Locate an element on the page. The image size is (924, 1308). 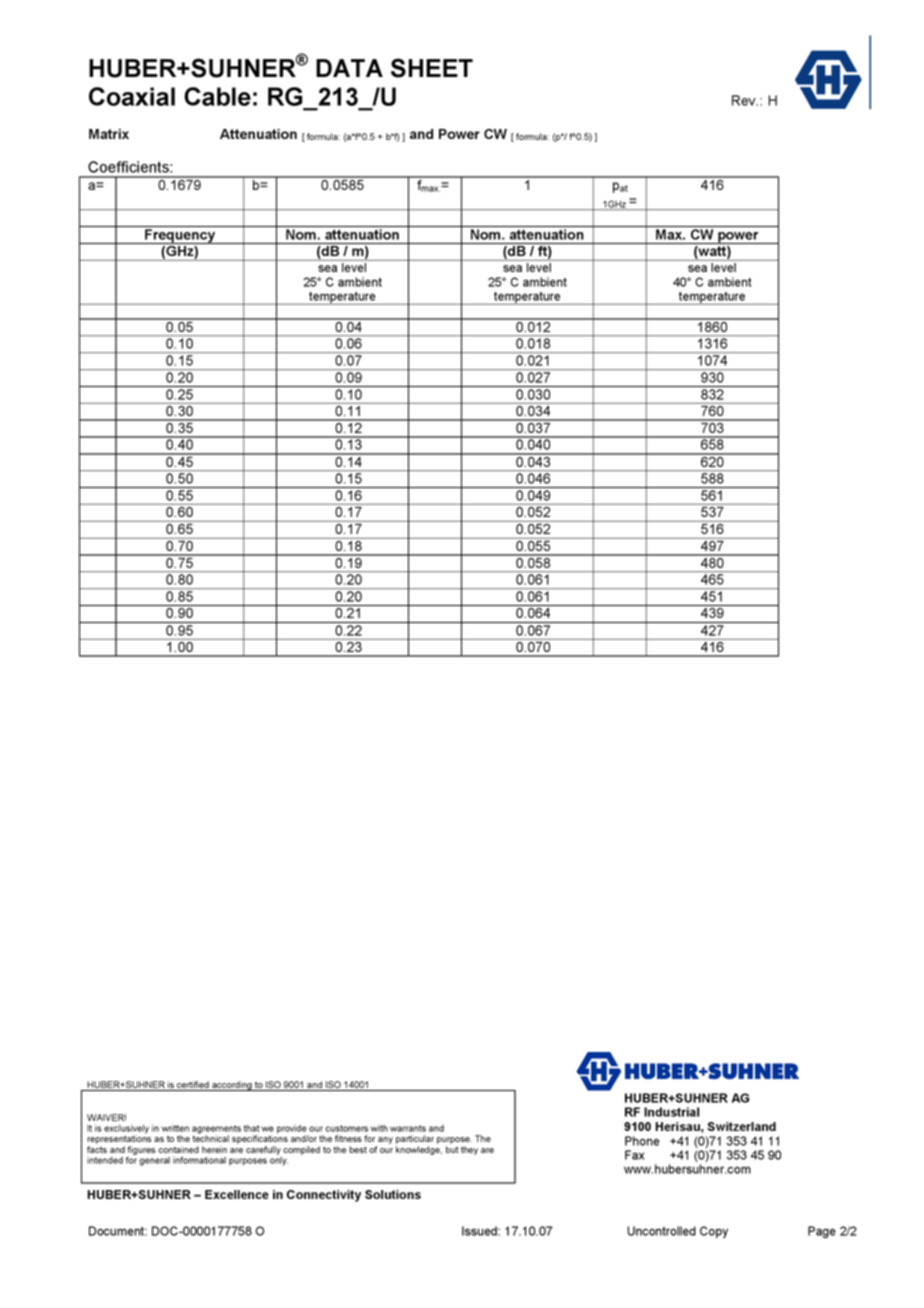
informational is located at coordinates (199, 1160).
